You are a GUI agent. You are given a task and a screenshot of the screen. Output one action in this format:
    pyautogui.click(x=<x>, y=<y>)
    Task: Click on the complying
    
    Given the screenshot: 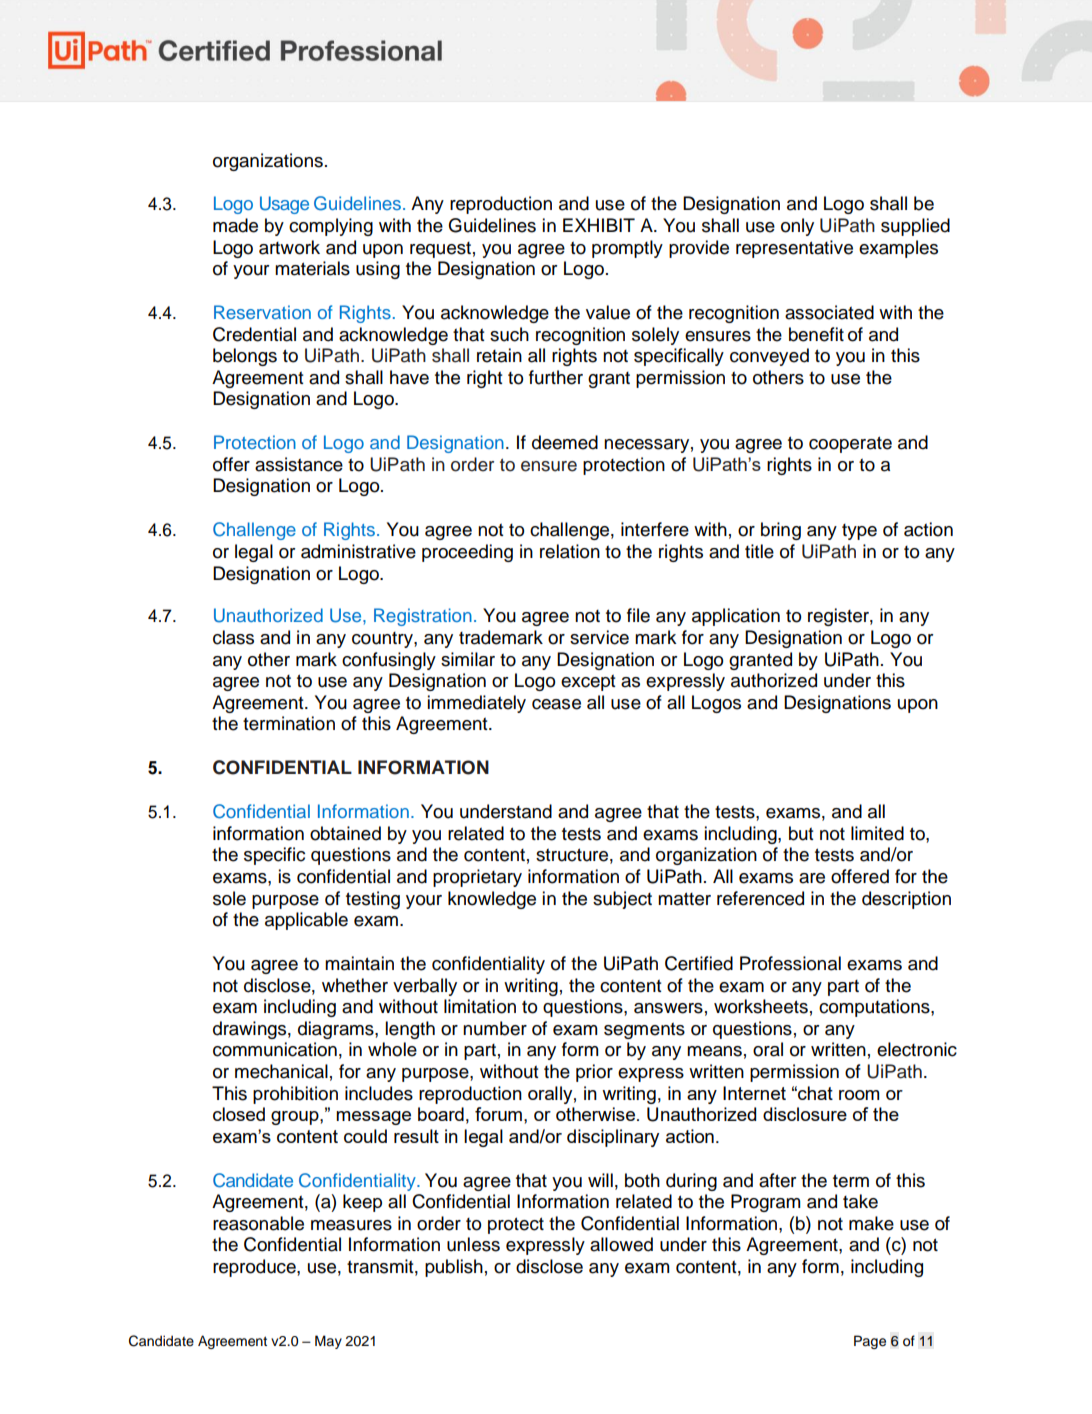 What is the action you would take?
    pyautogui.click(x=331, y=227)
